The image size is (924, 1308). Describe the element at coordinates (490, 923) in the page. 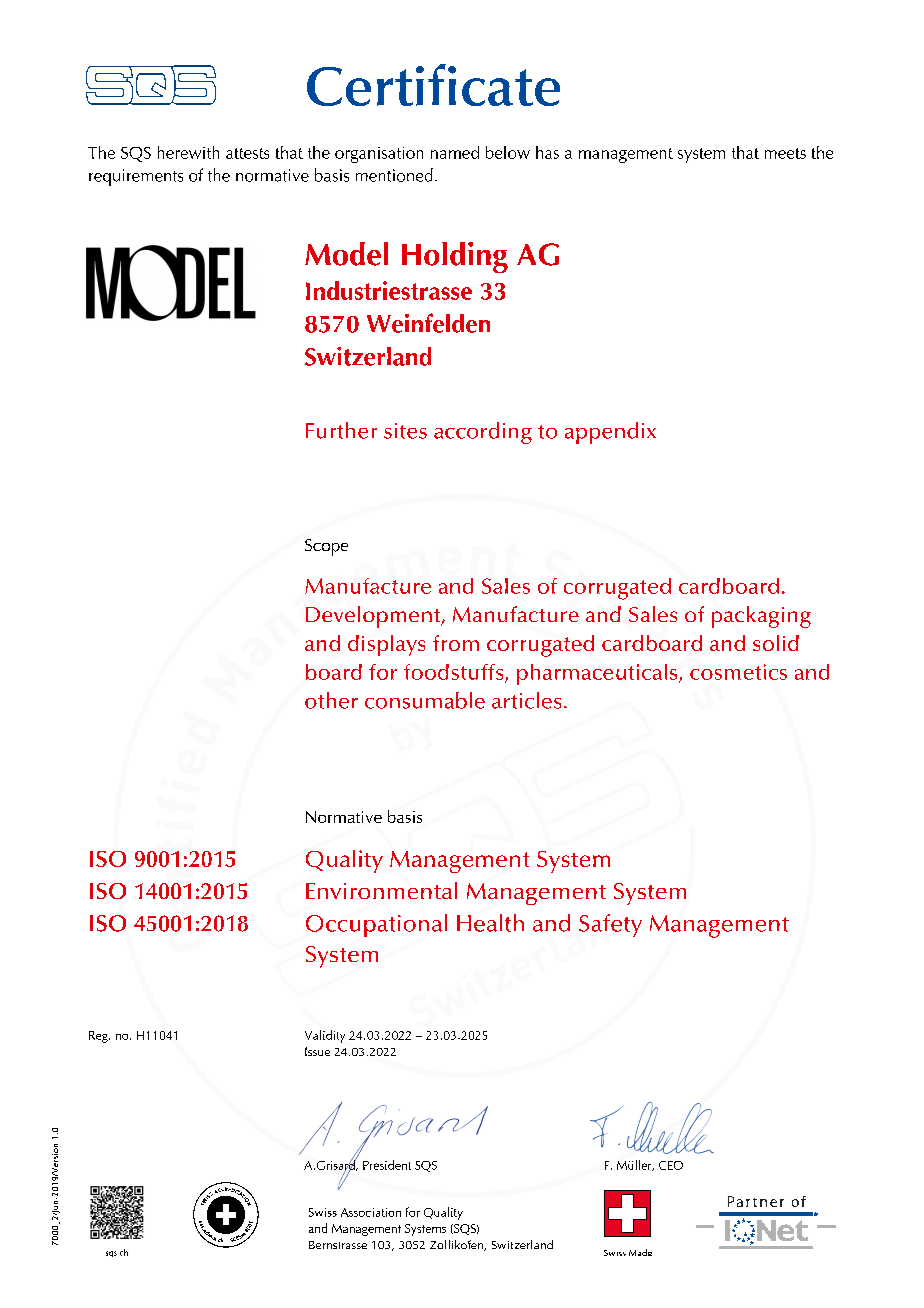

I see `Health` at that location.
